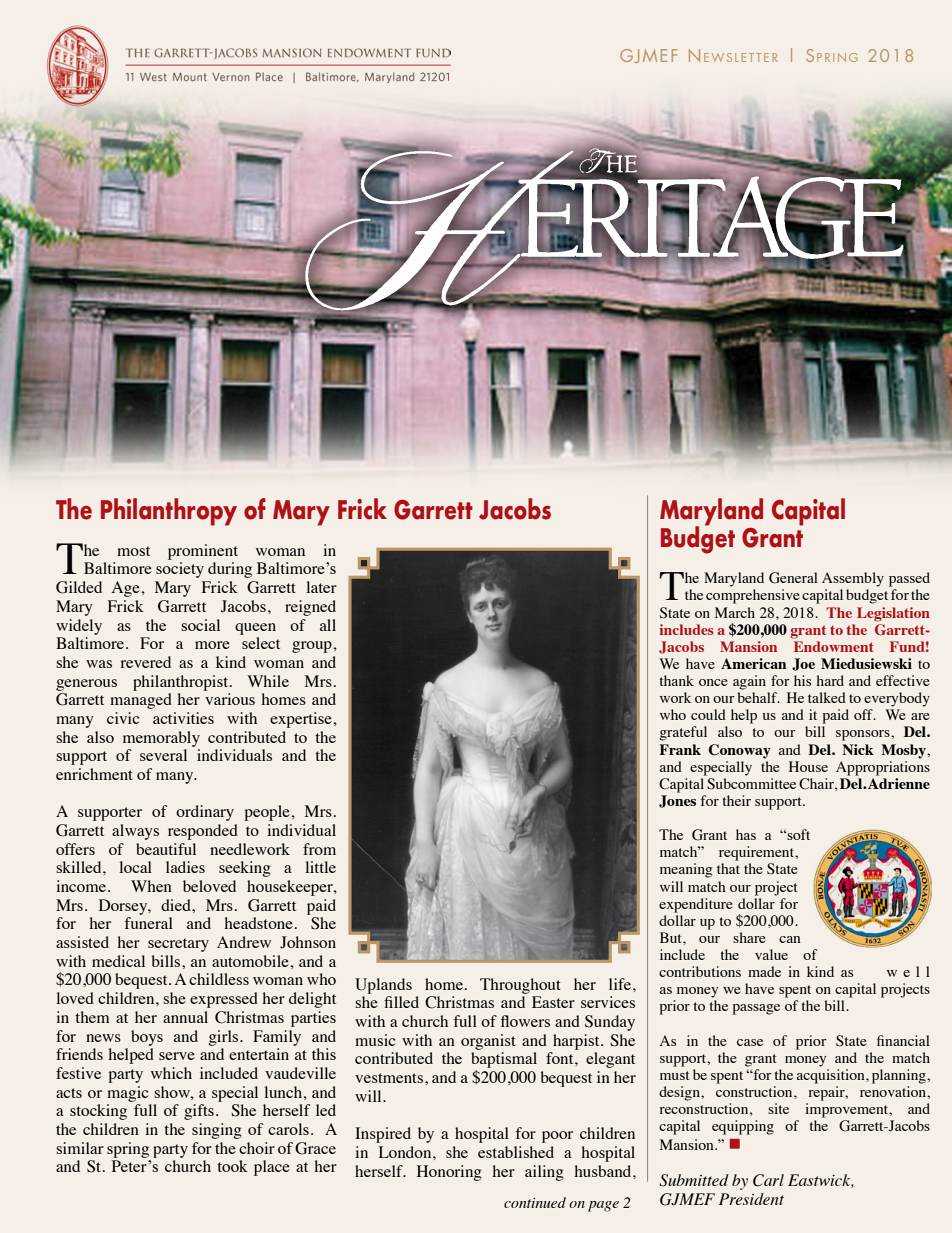  What do you see at coordinates (768, 1180) in the screenshot?
I see `Carl` at bounding box center [768, 1180].
